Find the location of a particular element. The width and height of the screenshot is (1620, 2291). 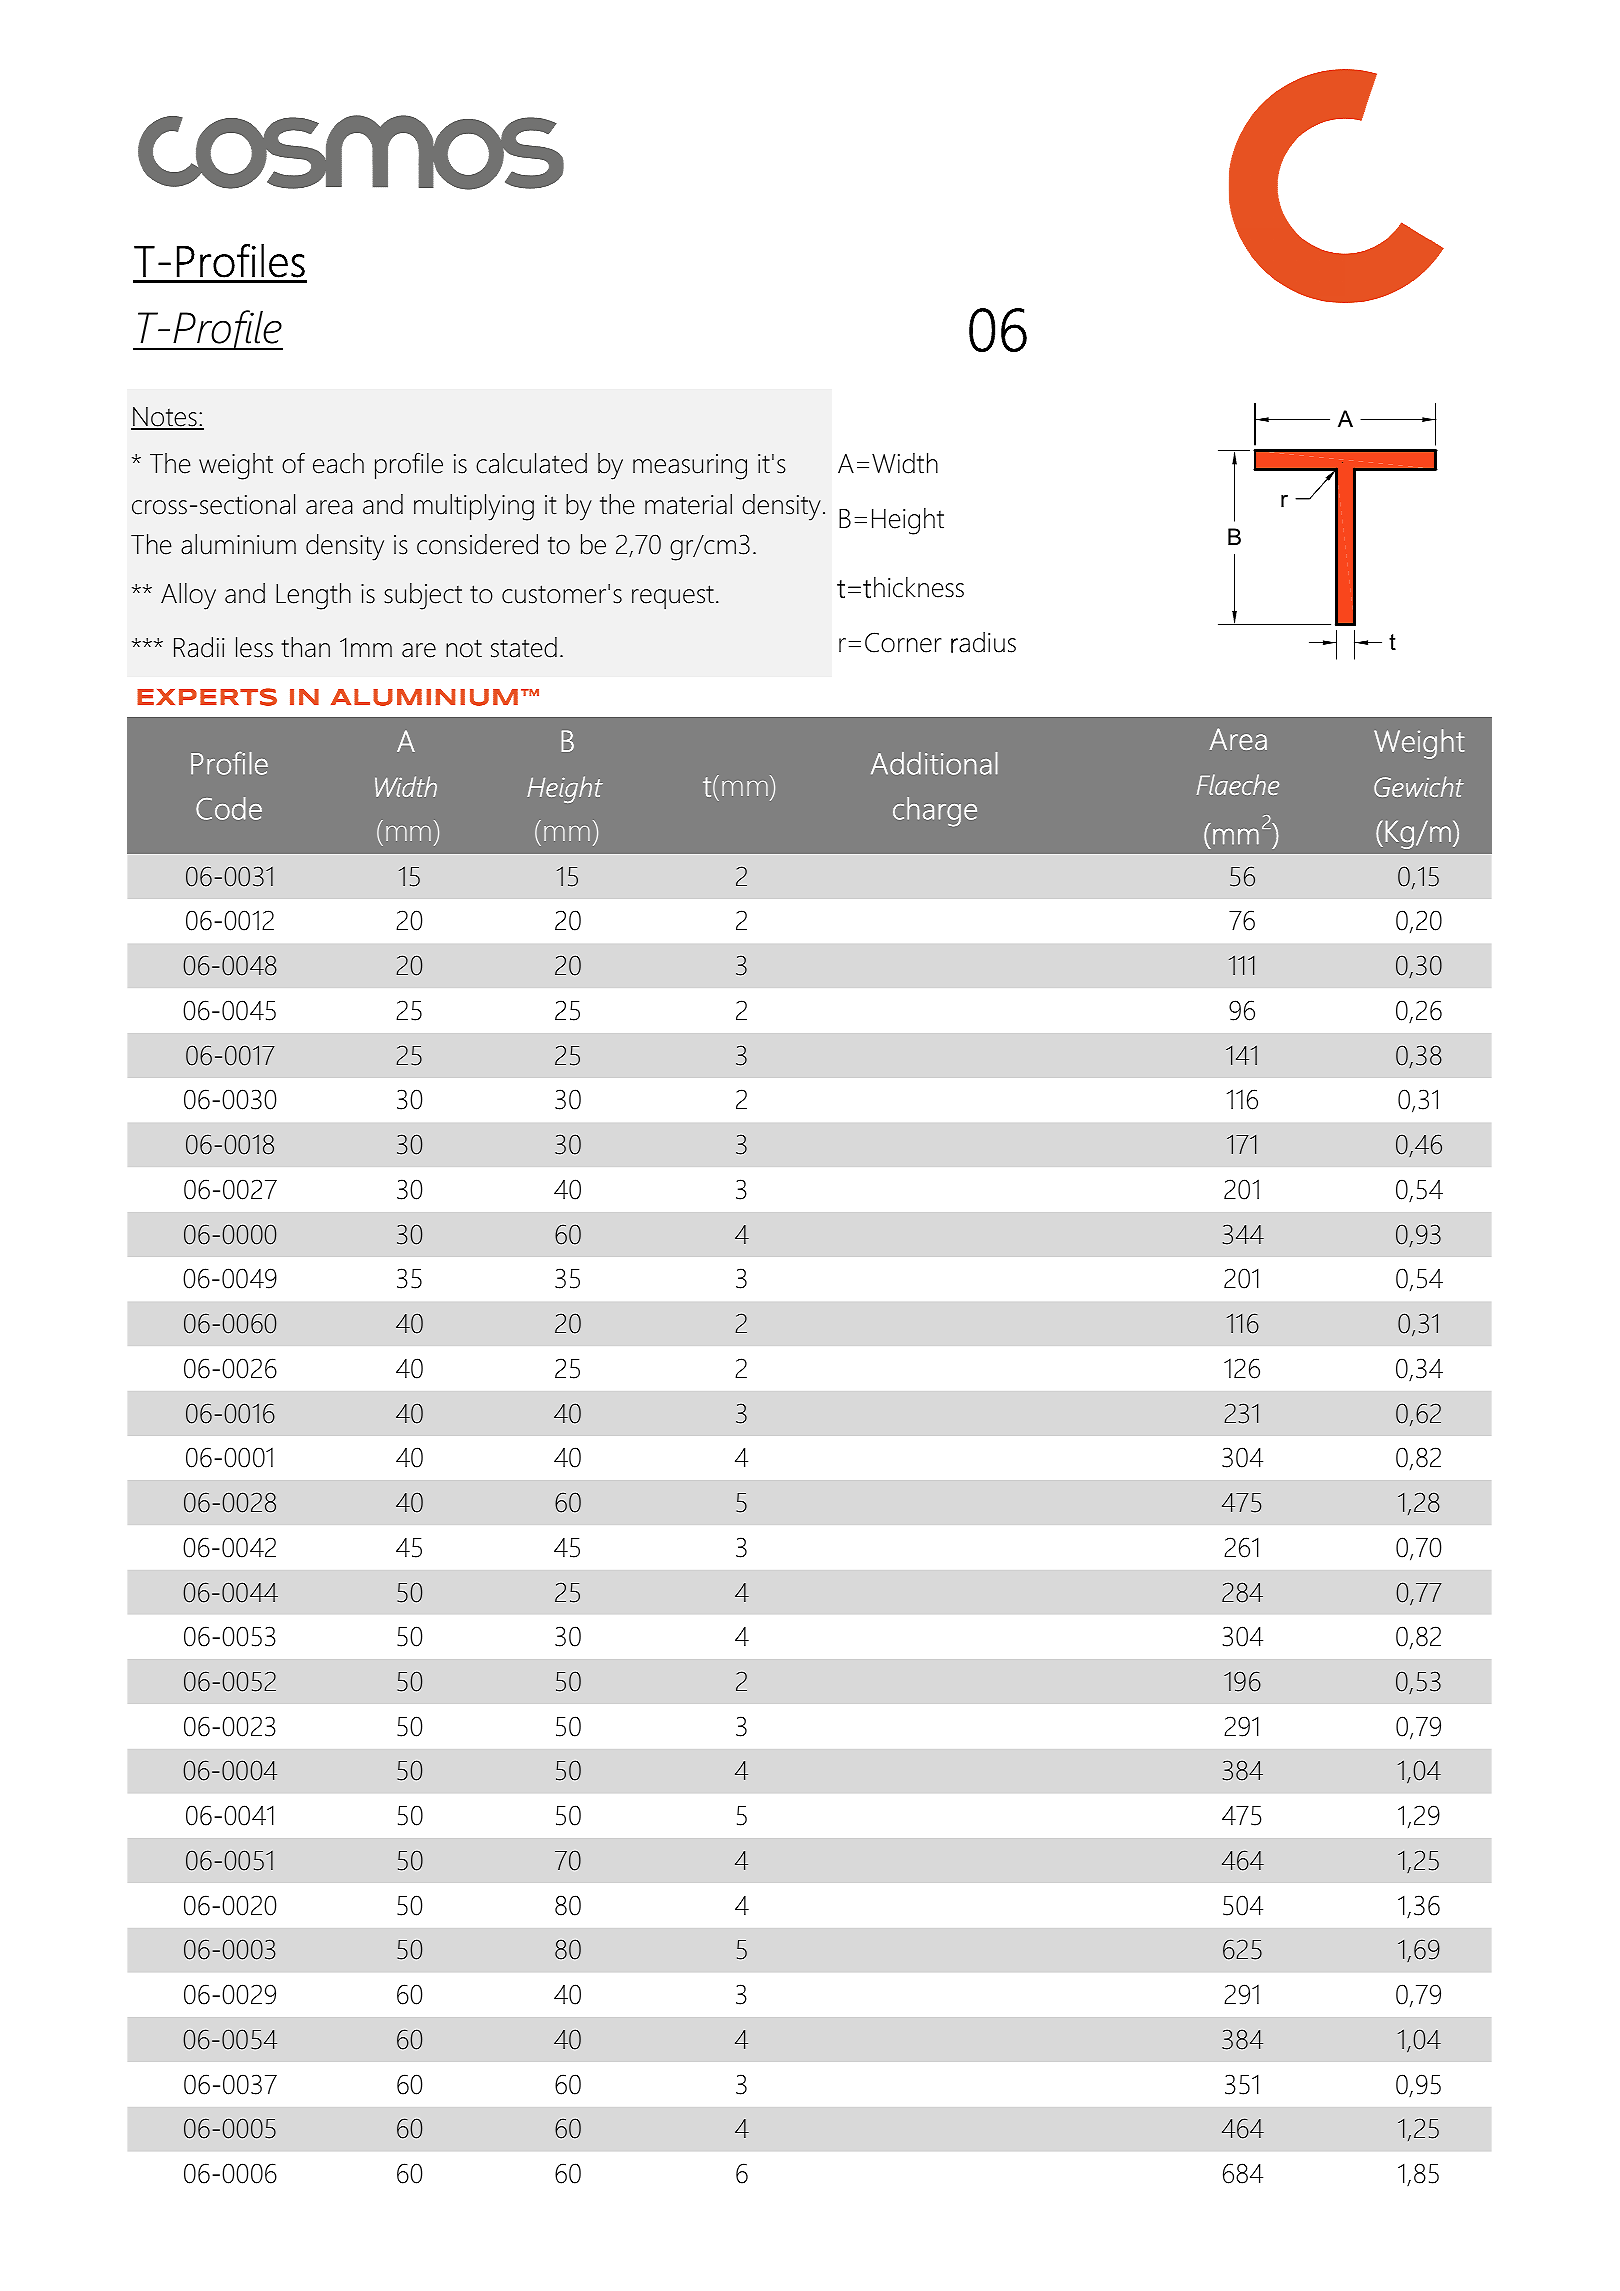

charge is located at coordinates (935, 812).
